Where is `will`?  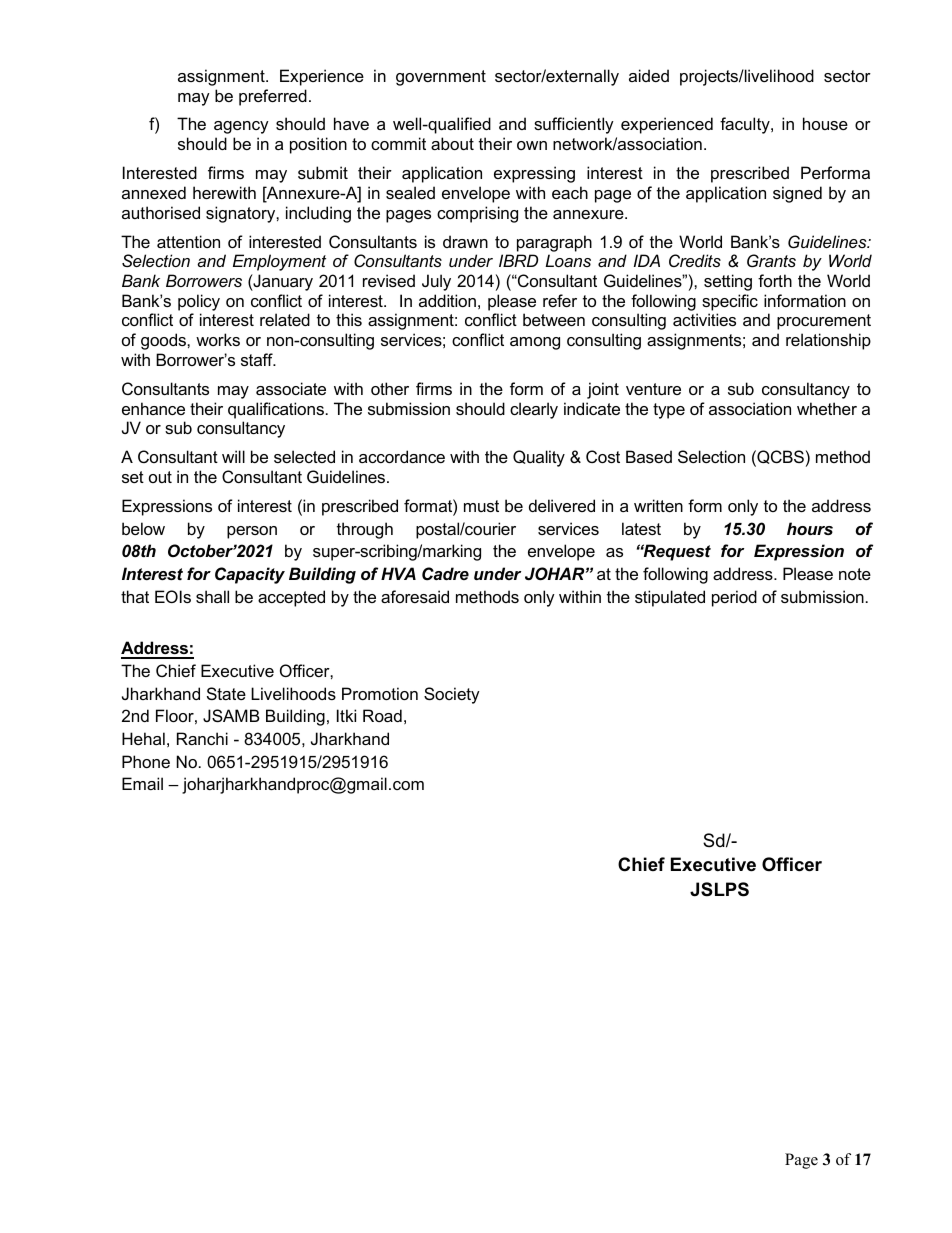
will is located at coordinates (233, 456).
